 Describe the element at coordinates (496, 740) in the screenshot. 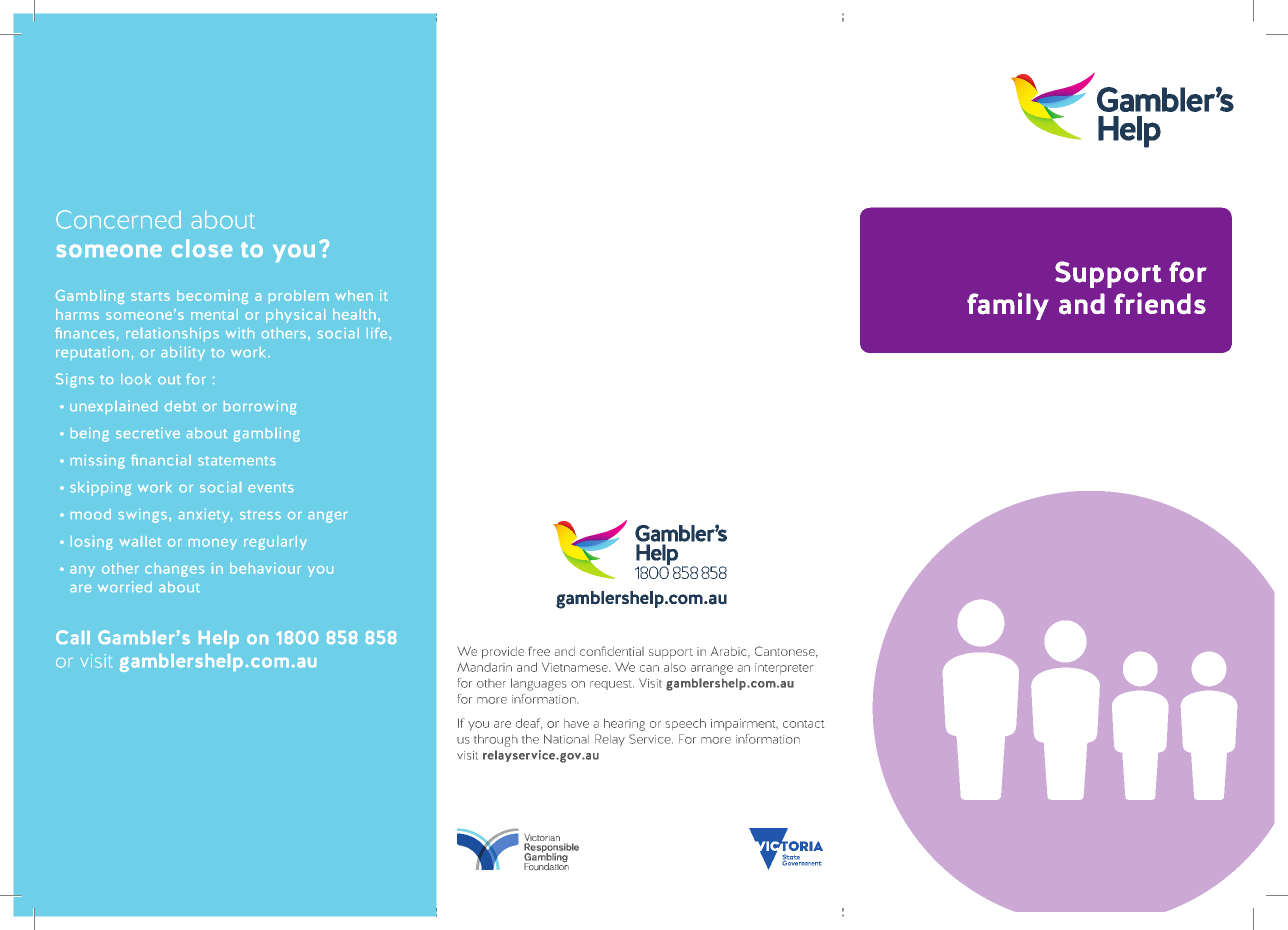

I see `through` at that location.
